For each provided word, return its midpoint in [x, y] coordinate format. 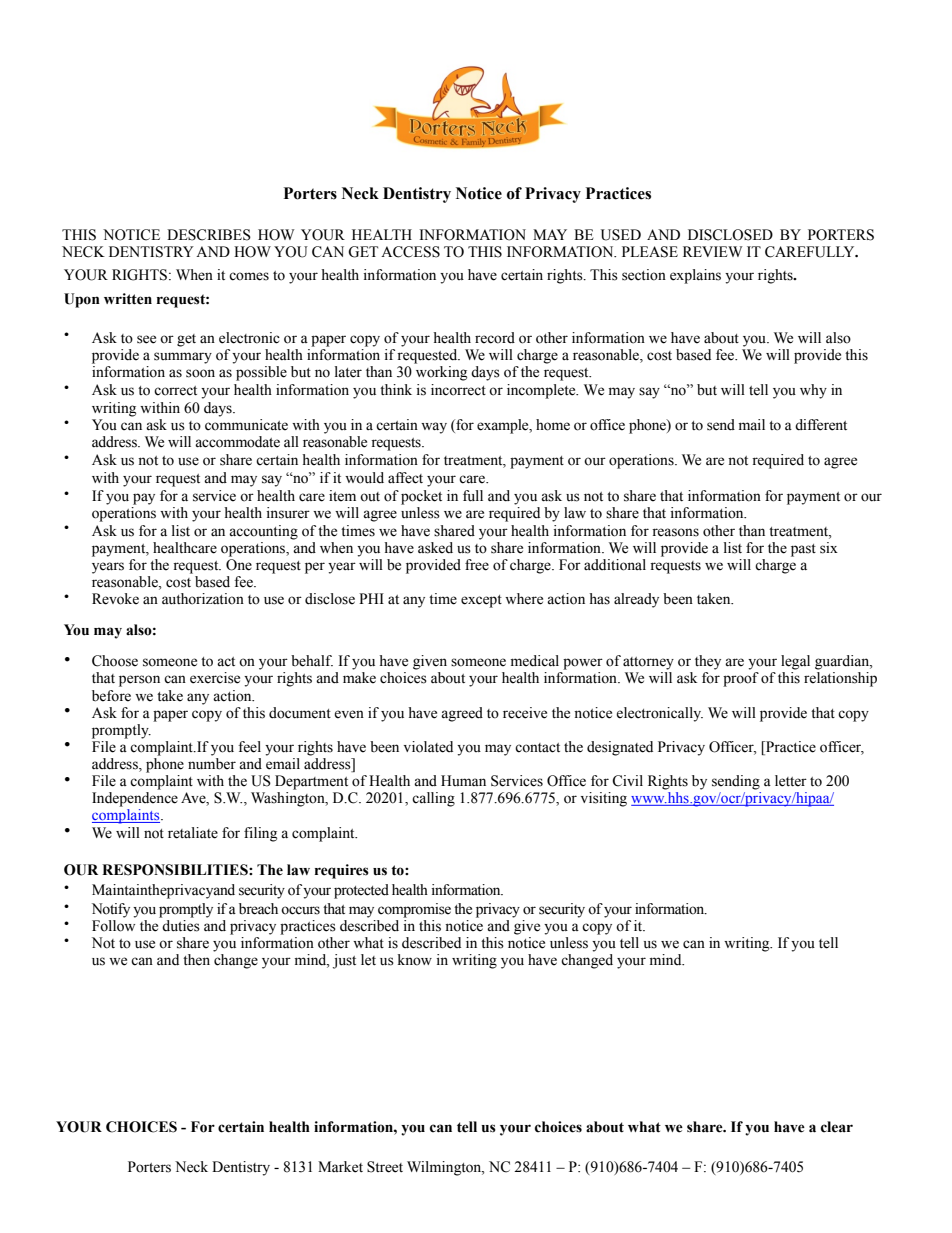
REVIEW [713, 251]
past [803, 550]
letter [791, 781]
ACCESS [410, 252]
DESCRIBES [209, 235]
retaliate [193, 833]
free [477, 565]
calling [433, 799]
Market [340, 1167]
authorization [203, 599]
